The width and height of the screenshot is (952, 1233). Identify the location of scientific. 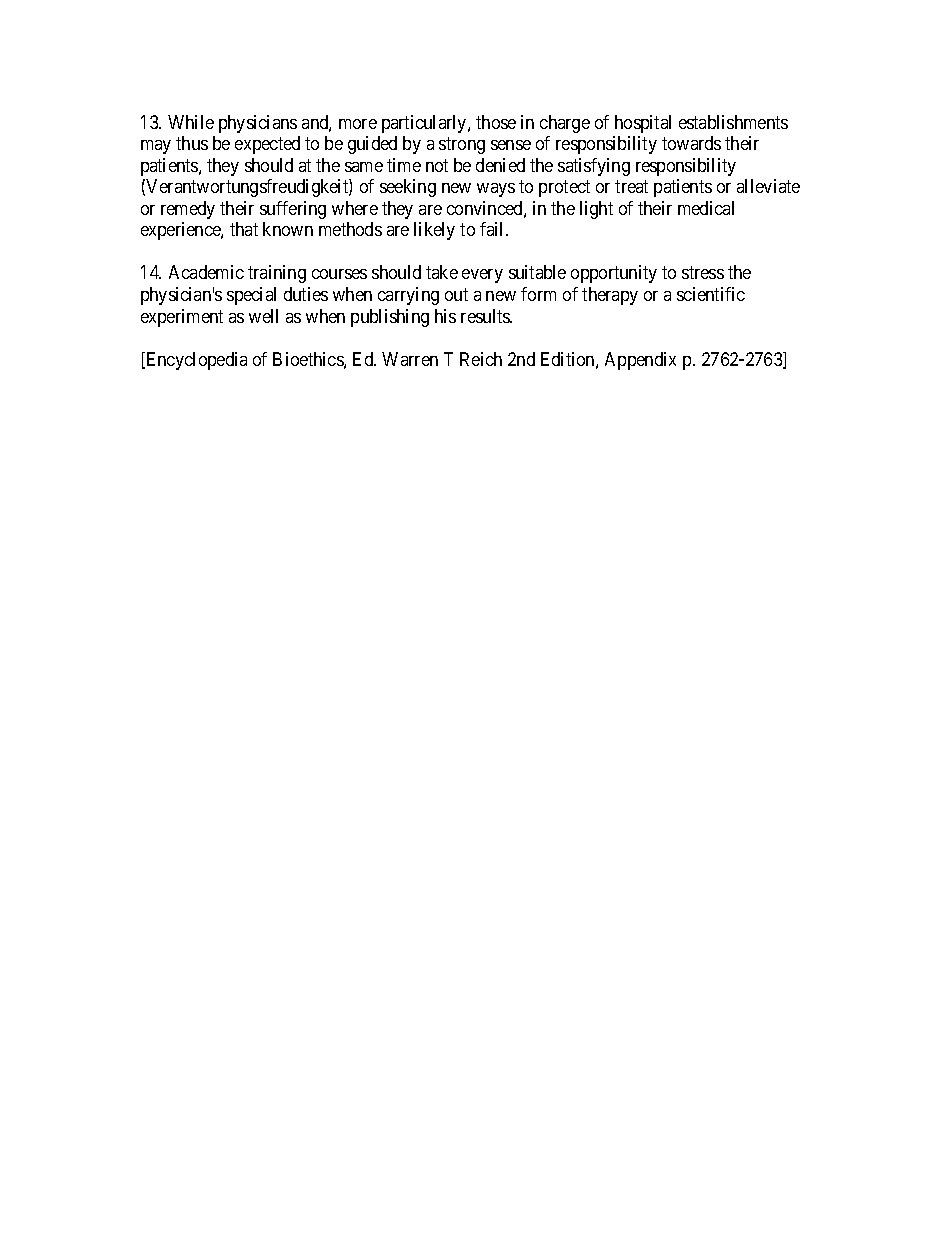
(711, 294).
